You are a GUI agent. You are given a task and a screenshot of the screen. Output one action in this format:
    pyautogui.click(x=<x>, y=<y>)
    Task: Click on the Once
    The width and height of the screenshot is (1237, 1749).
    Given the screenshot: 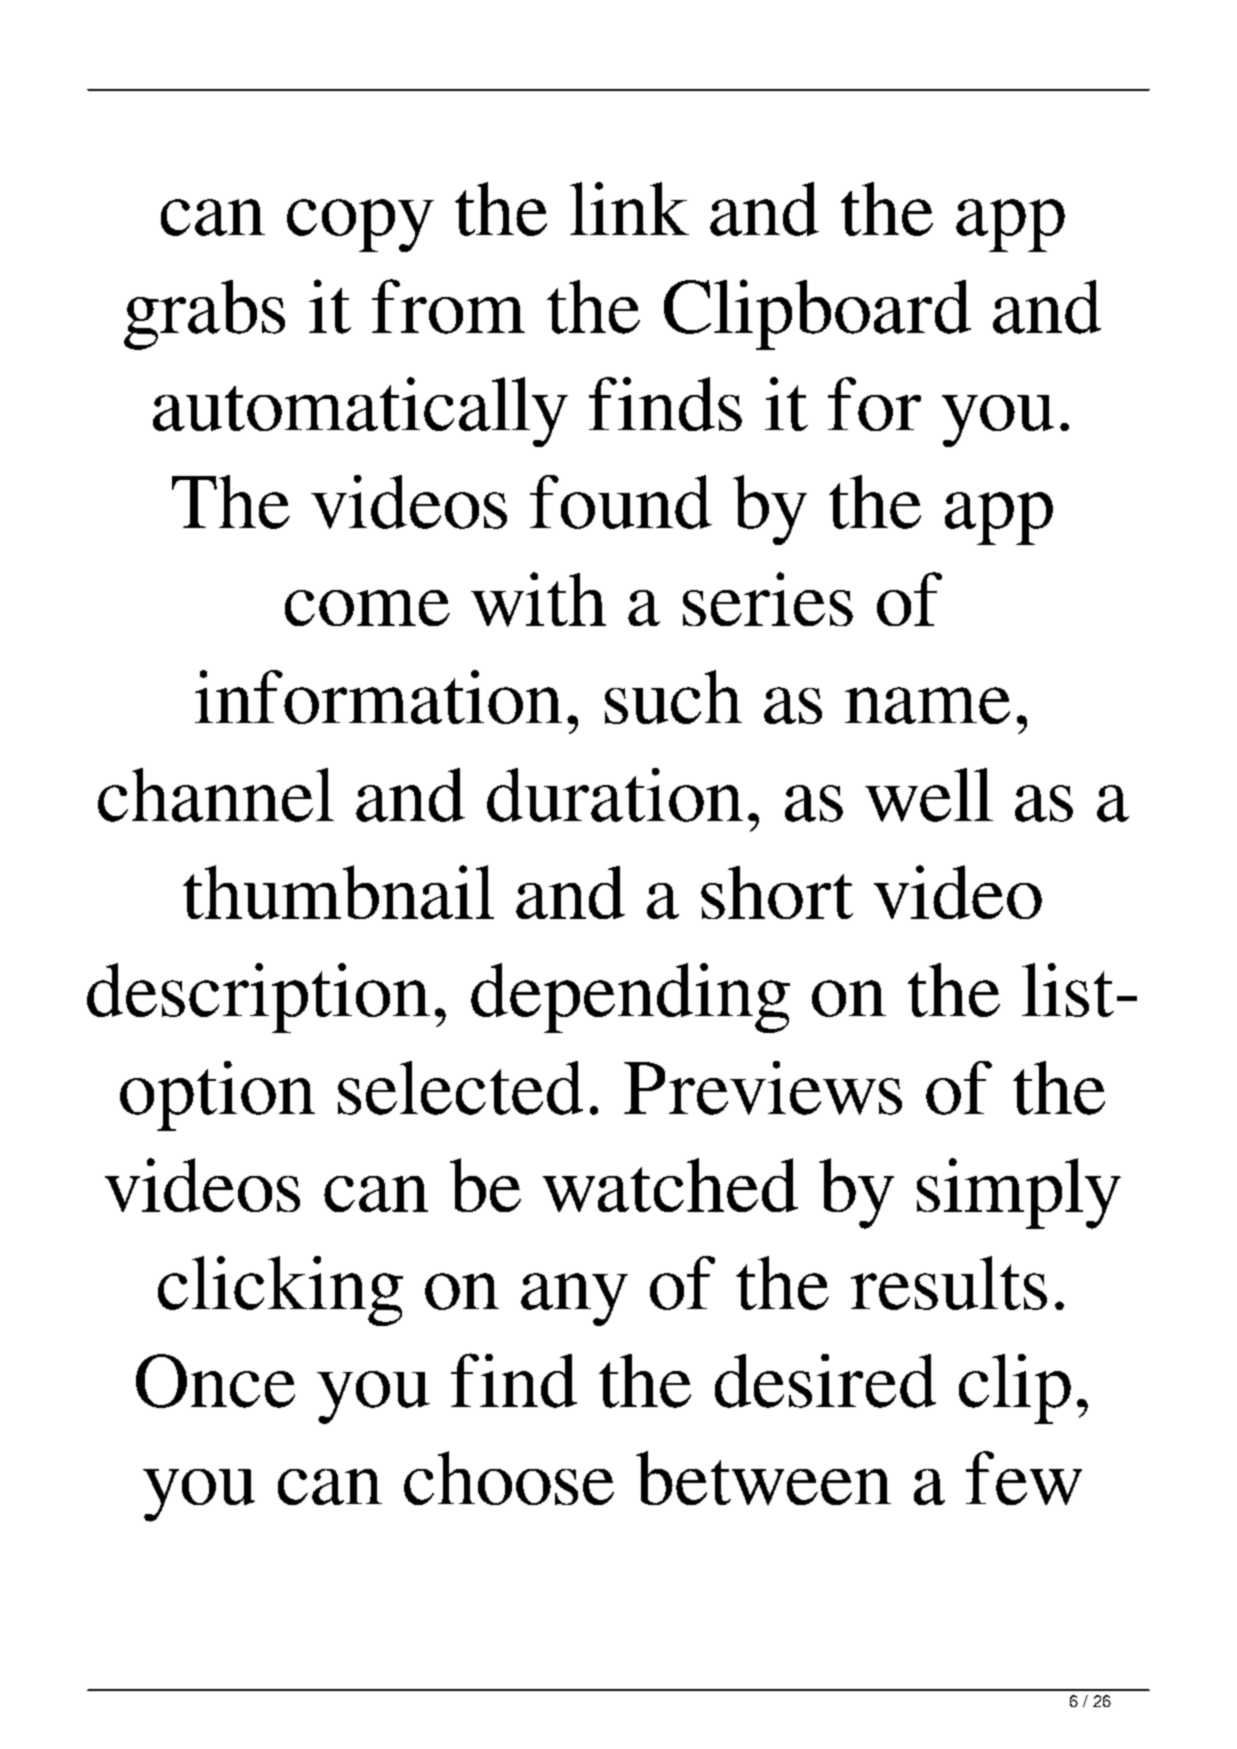 What is the action you would take?
    pyautogui.click(x=215, y=1381)
